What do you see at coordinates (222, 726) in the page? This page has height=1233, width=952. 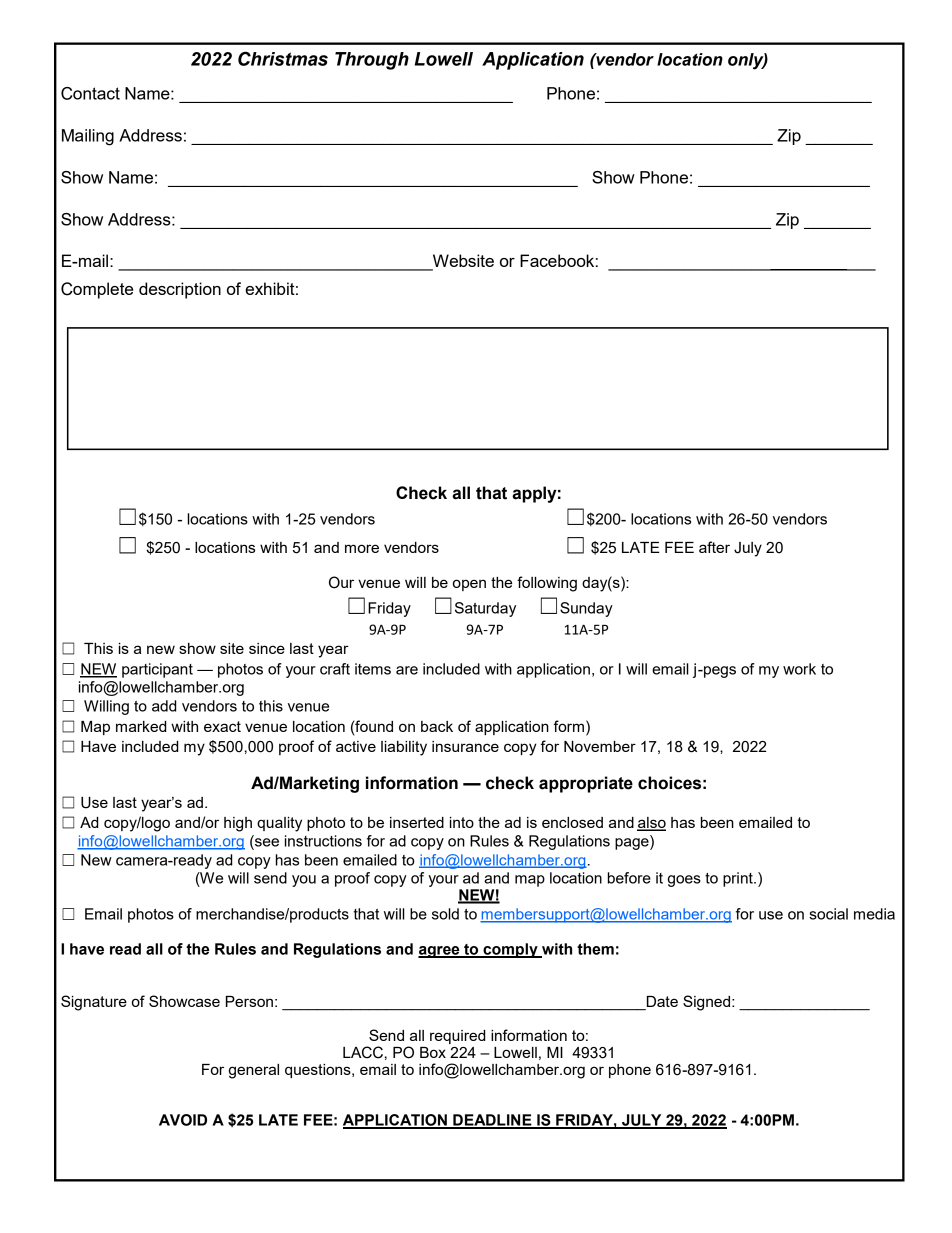 I see `exact` at bounding box center [222, 726].
